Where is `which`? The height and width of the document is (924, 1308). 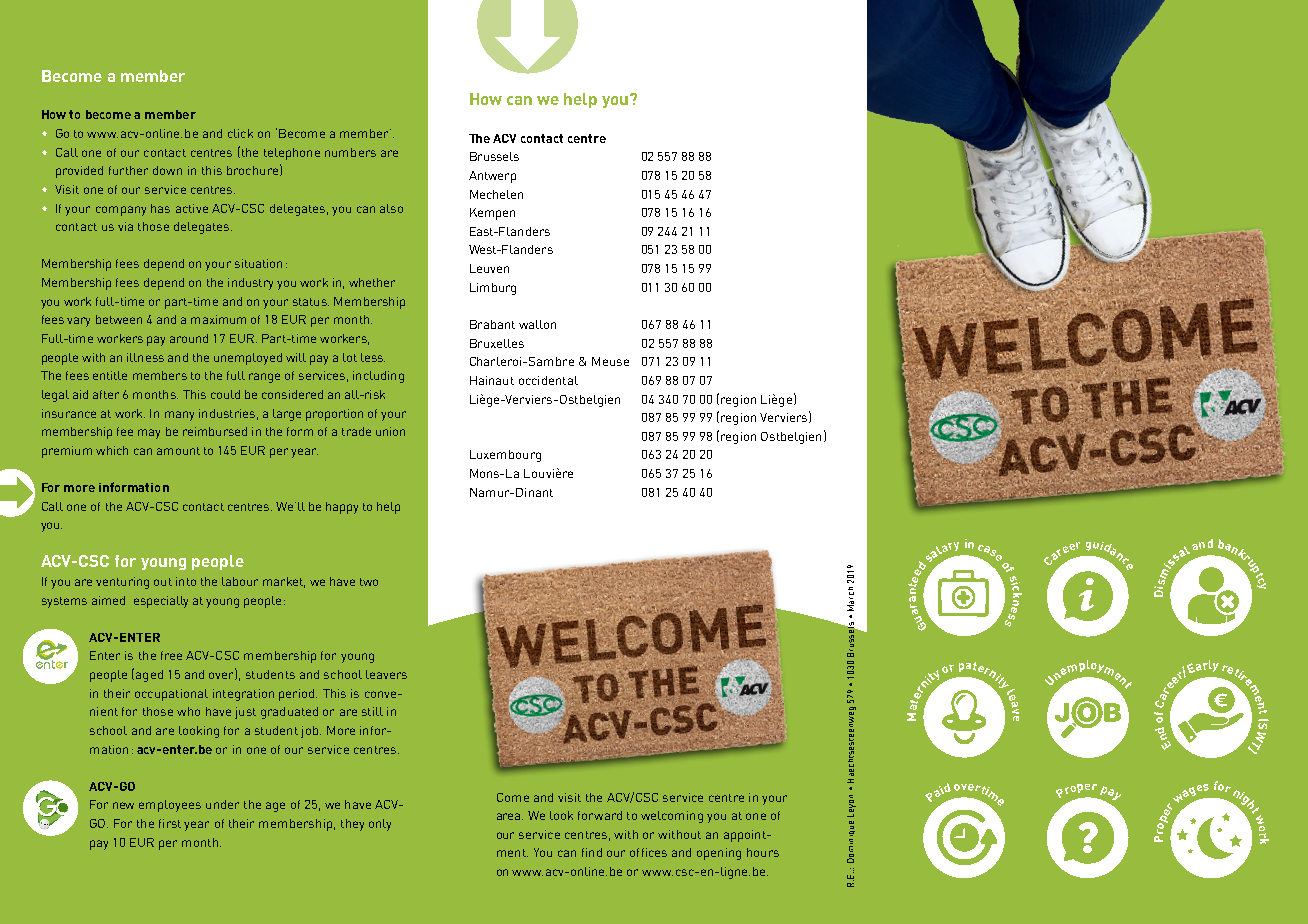 which is located at coordinates (112, 450).
